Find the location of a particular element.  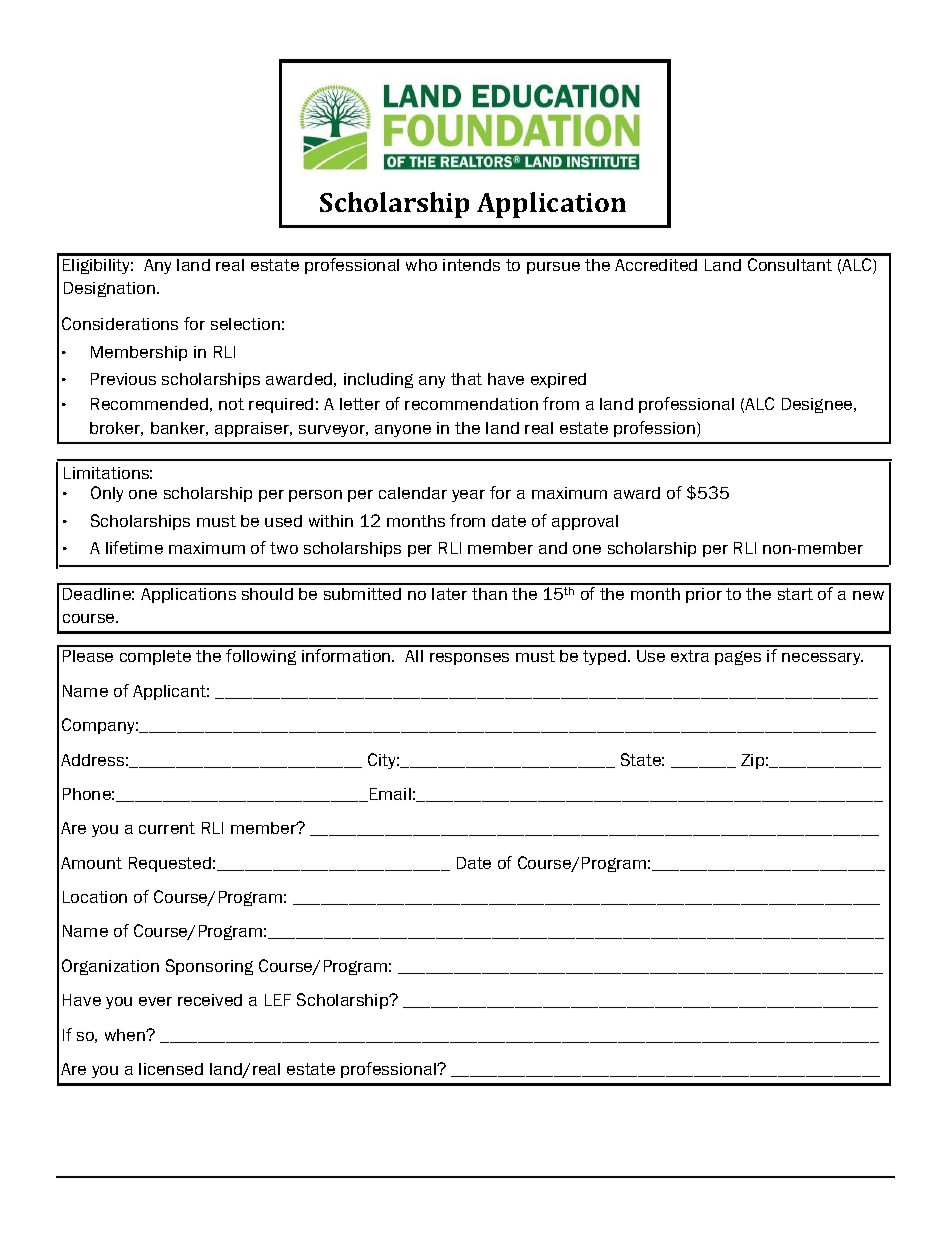

responses is located at coordinates (469, 659).
